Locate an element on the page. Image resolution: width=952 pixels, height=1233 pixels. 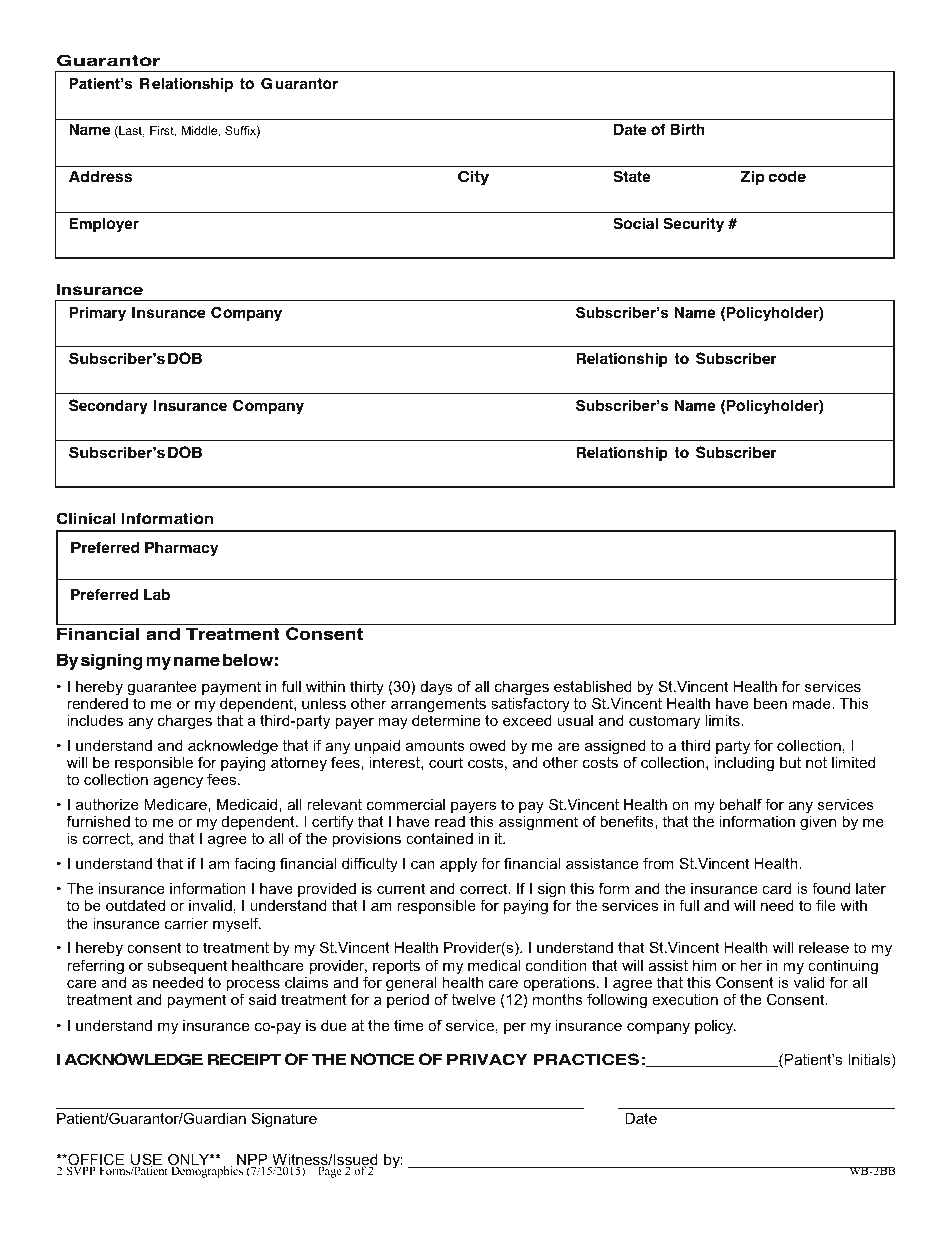
Security is located at coordinates (693, 225).
